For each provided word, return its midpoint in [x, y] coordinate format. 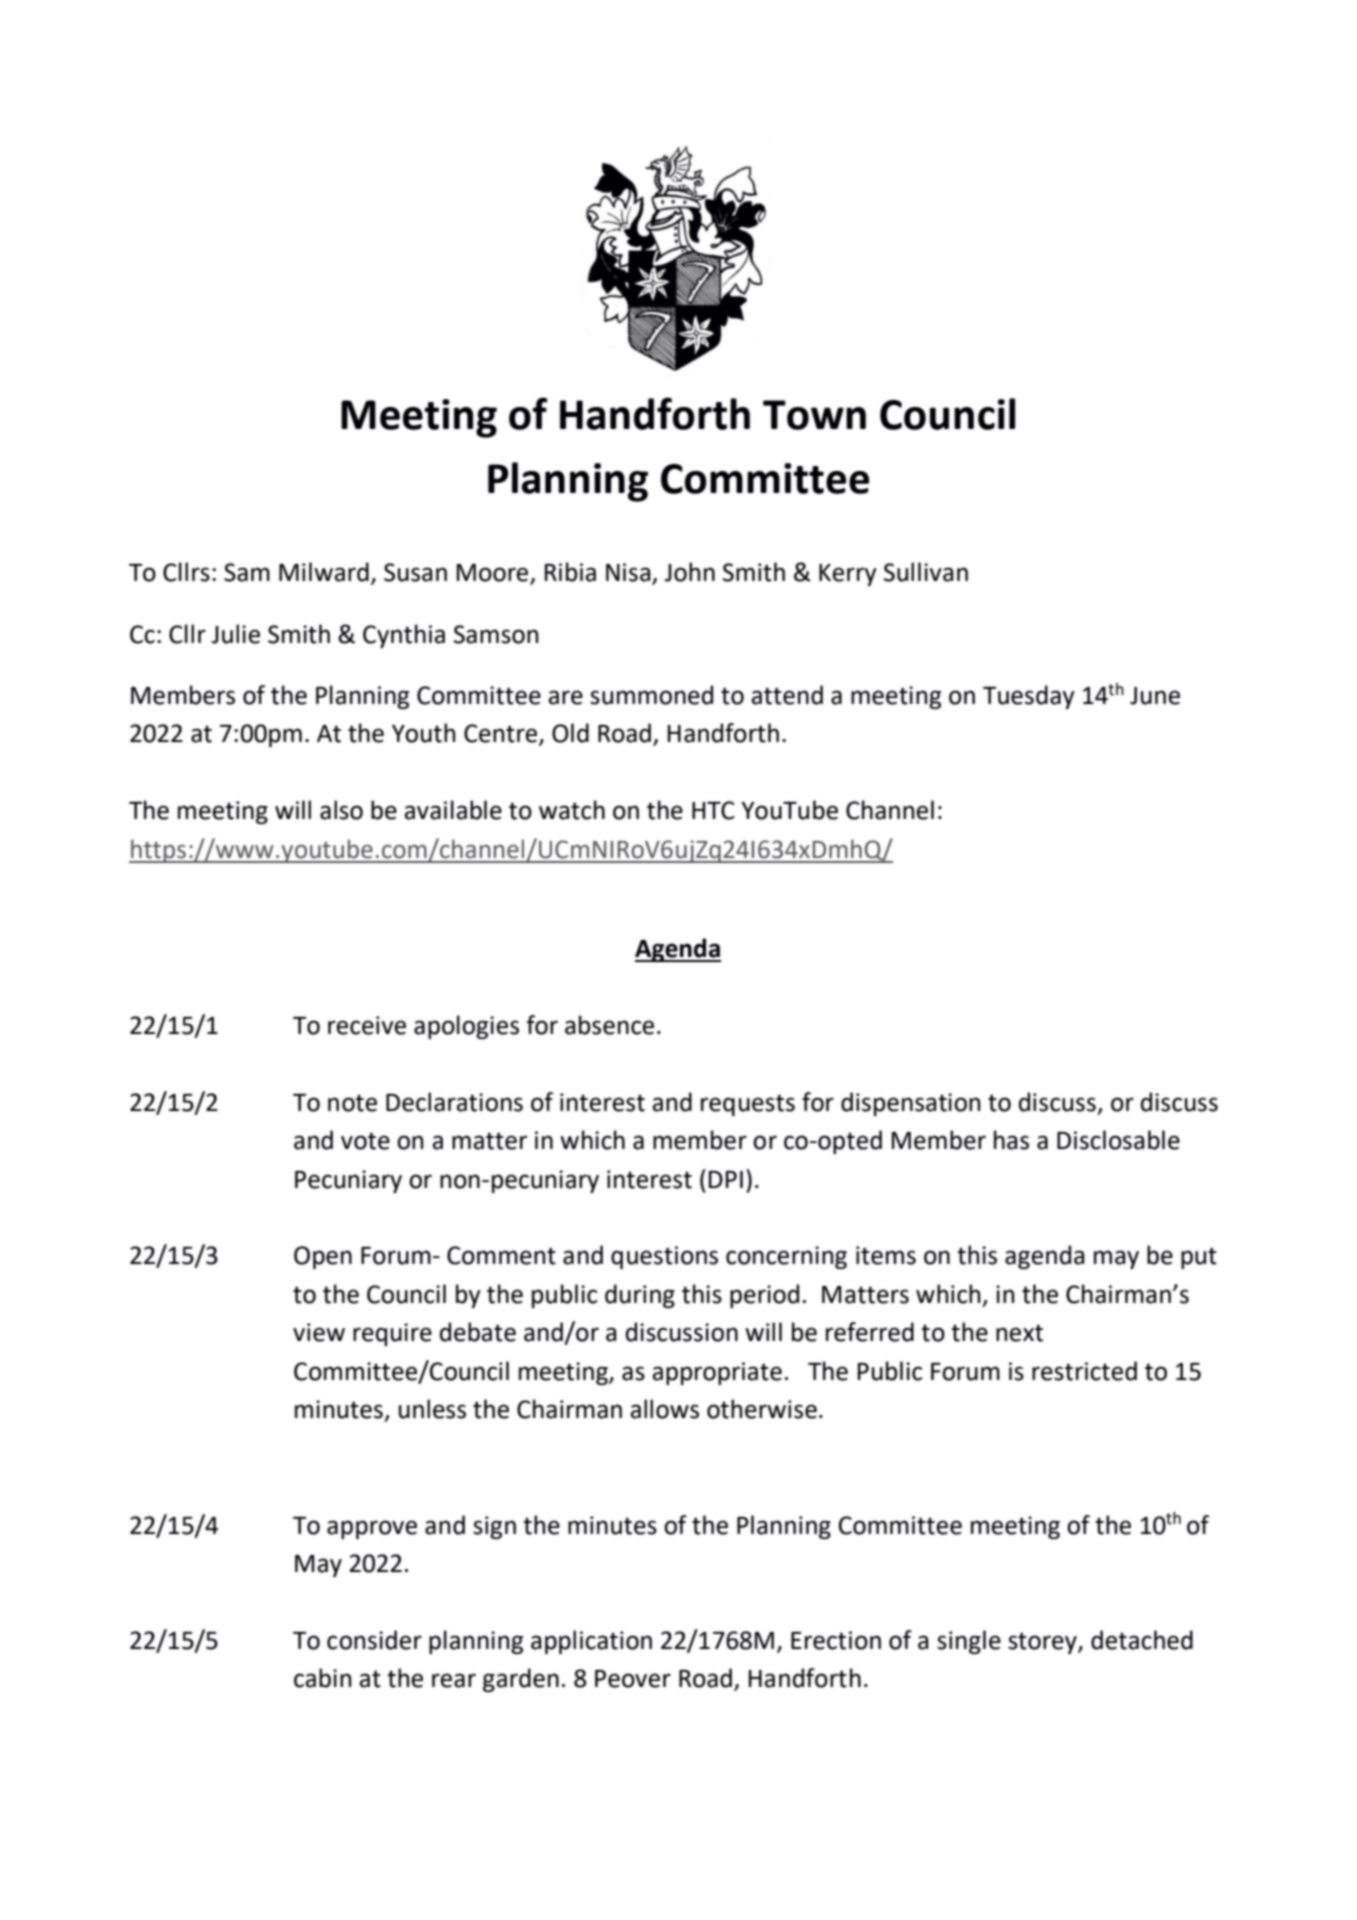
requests [748, 1105]
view [319, 1332]
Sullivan [926, 572]
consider [374, 1640]
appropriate [717, 1373]
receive [367, 1025]
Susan [415, 572]
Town [814, 415]
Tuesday [1029, 697]
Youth [423, 733]
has [1011, 1140]
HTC [713, 810]
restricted [1084, 1371]
